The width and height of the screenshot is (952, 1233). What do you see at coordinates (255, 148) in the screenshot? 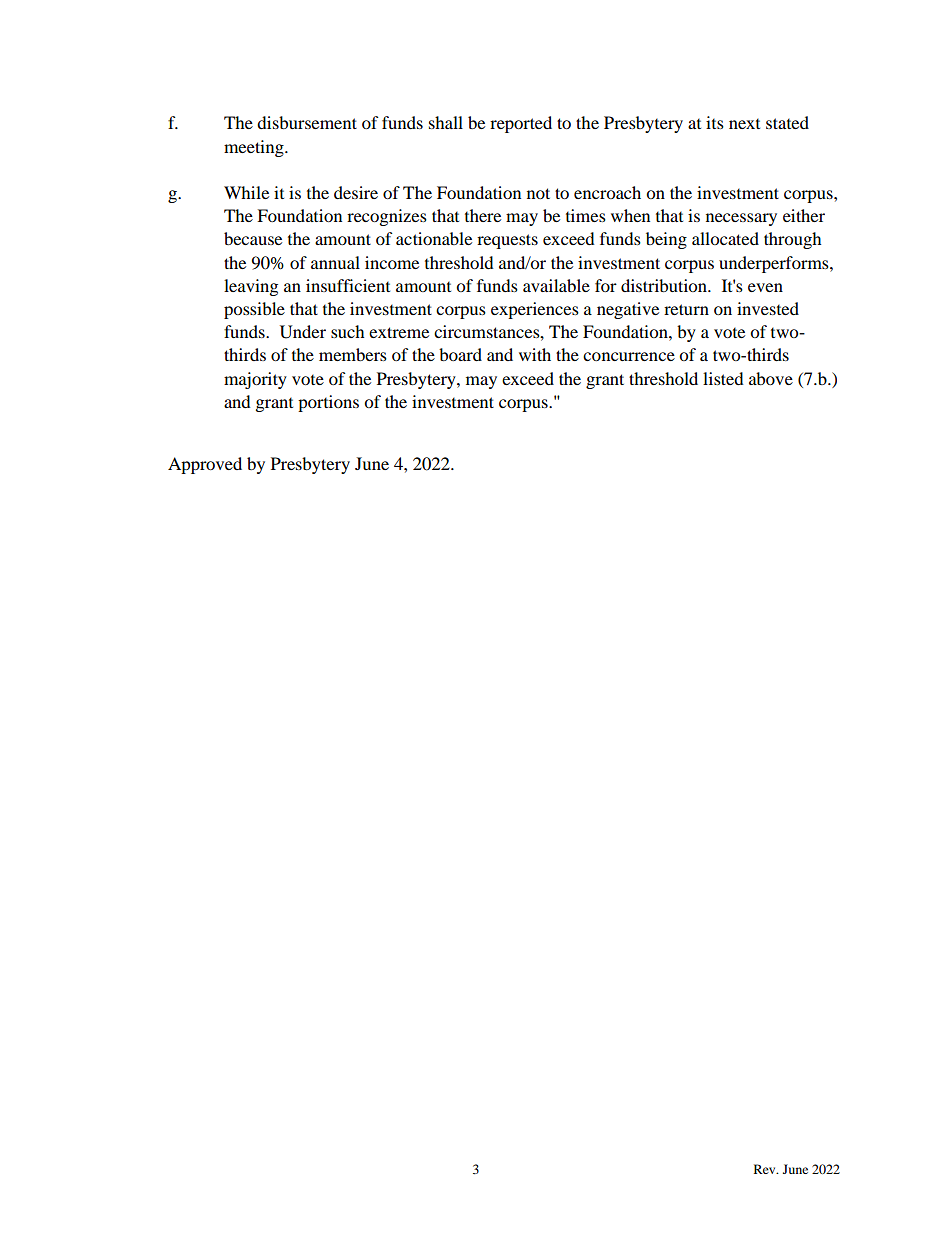
I see `meeting` at bounding box center [255, 148].
